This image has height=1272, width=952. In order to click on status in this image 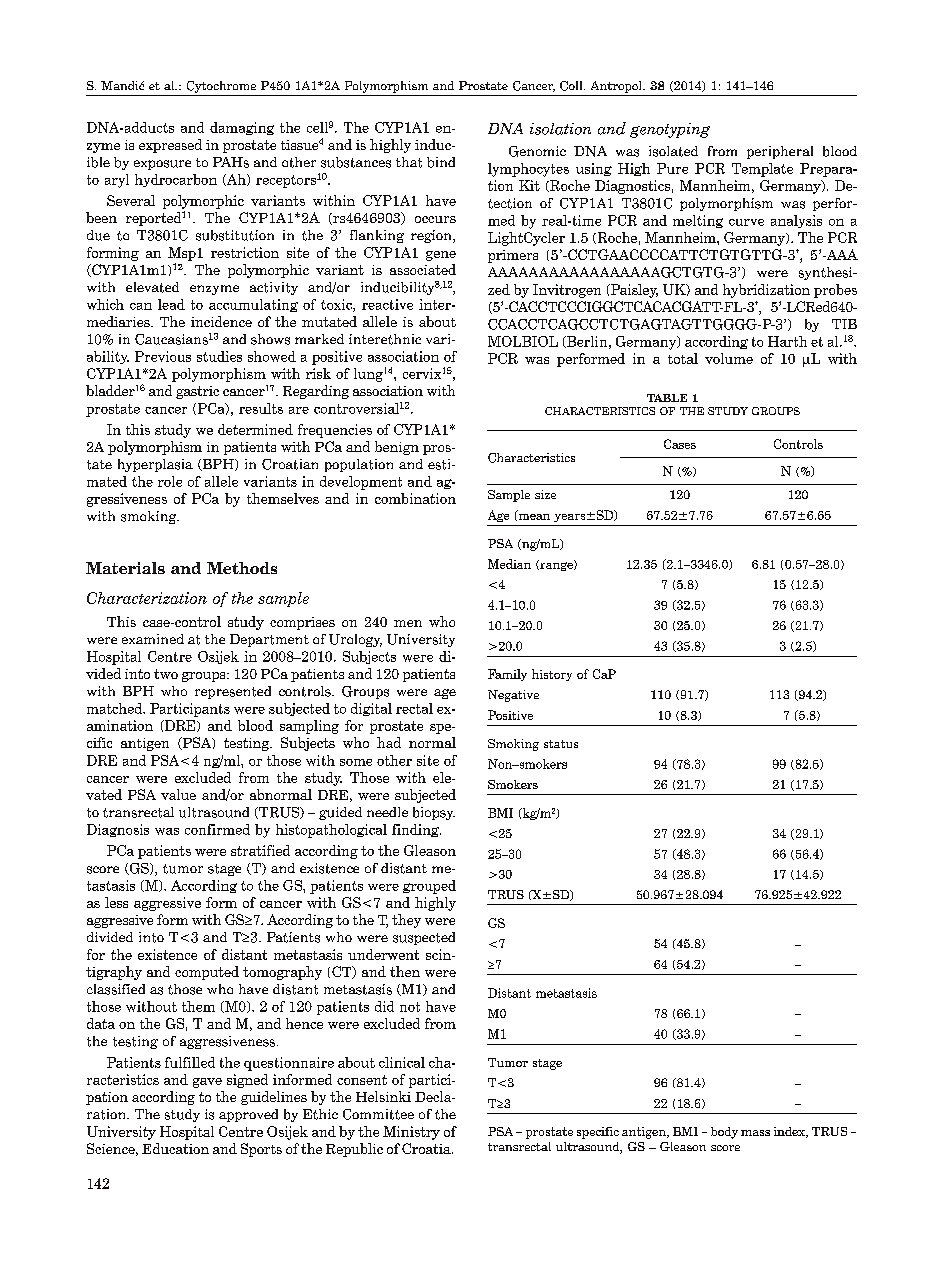, I will do `click(561, 744)`.
